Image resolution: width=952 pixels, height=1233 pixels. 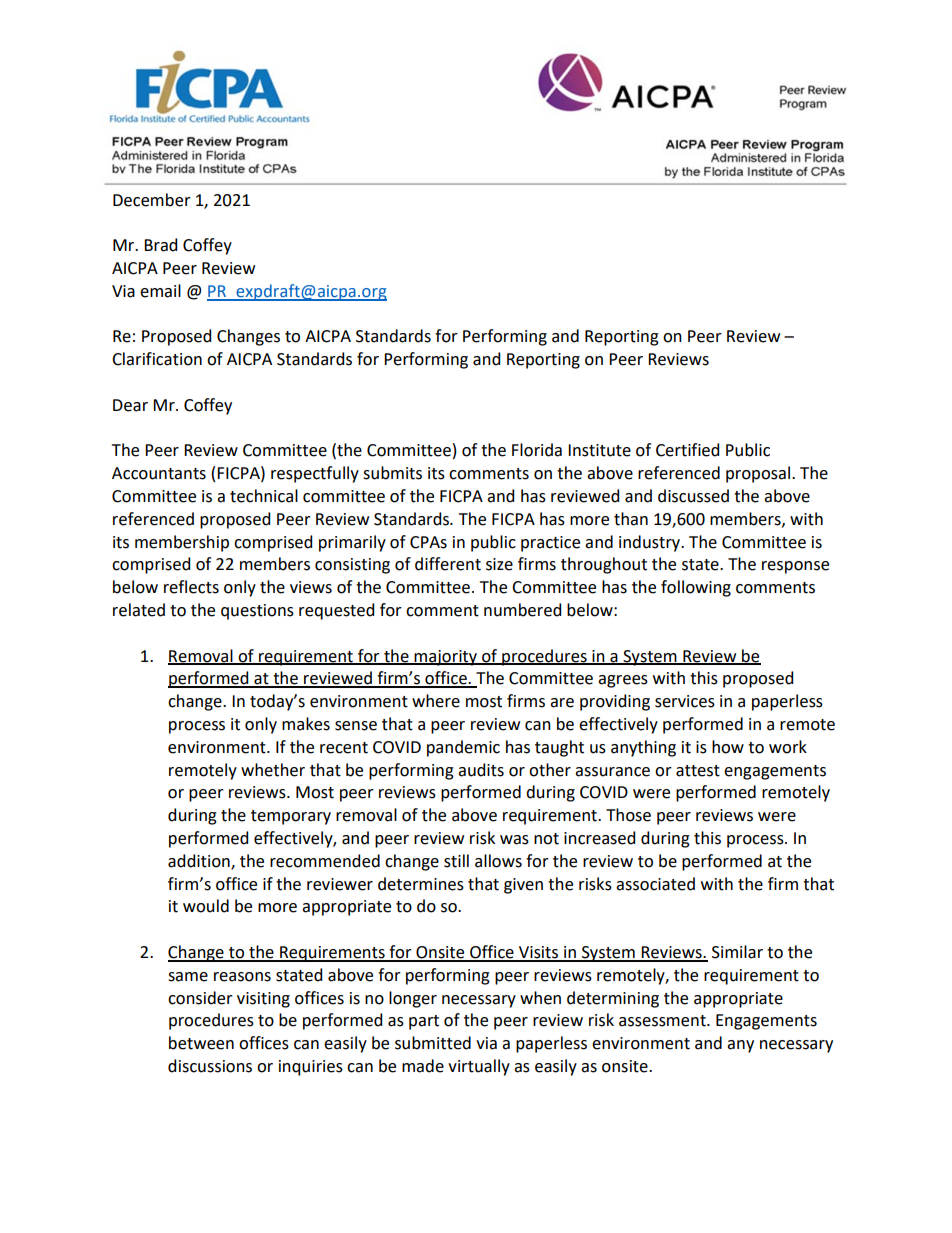 What do you see at coordinates (448, 564) in the screenshot?
I see `different` at bounding box center [448, 564].
